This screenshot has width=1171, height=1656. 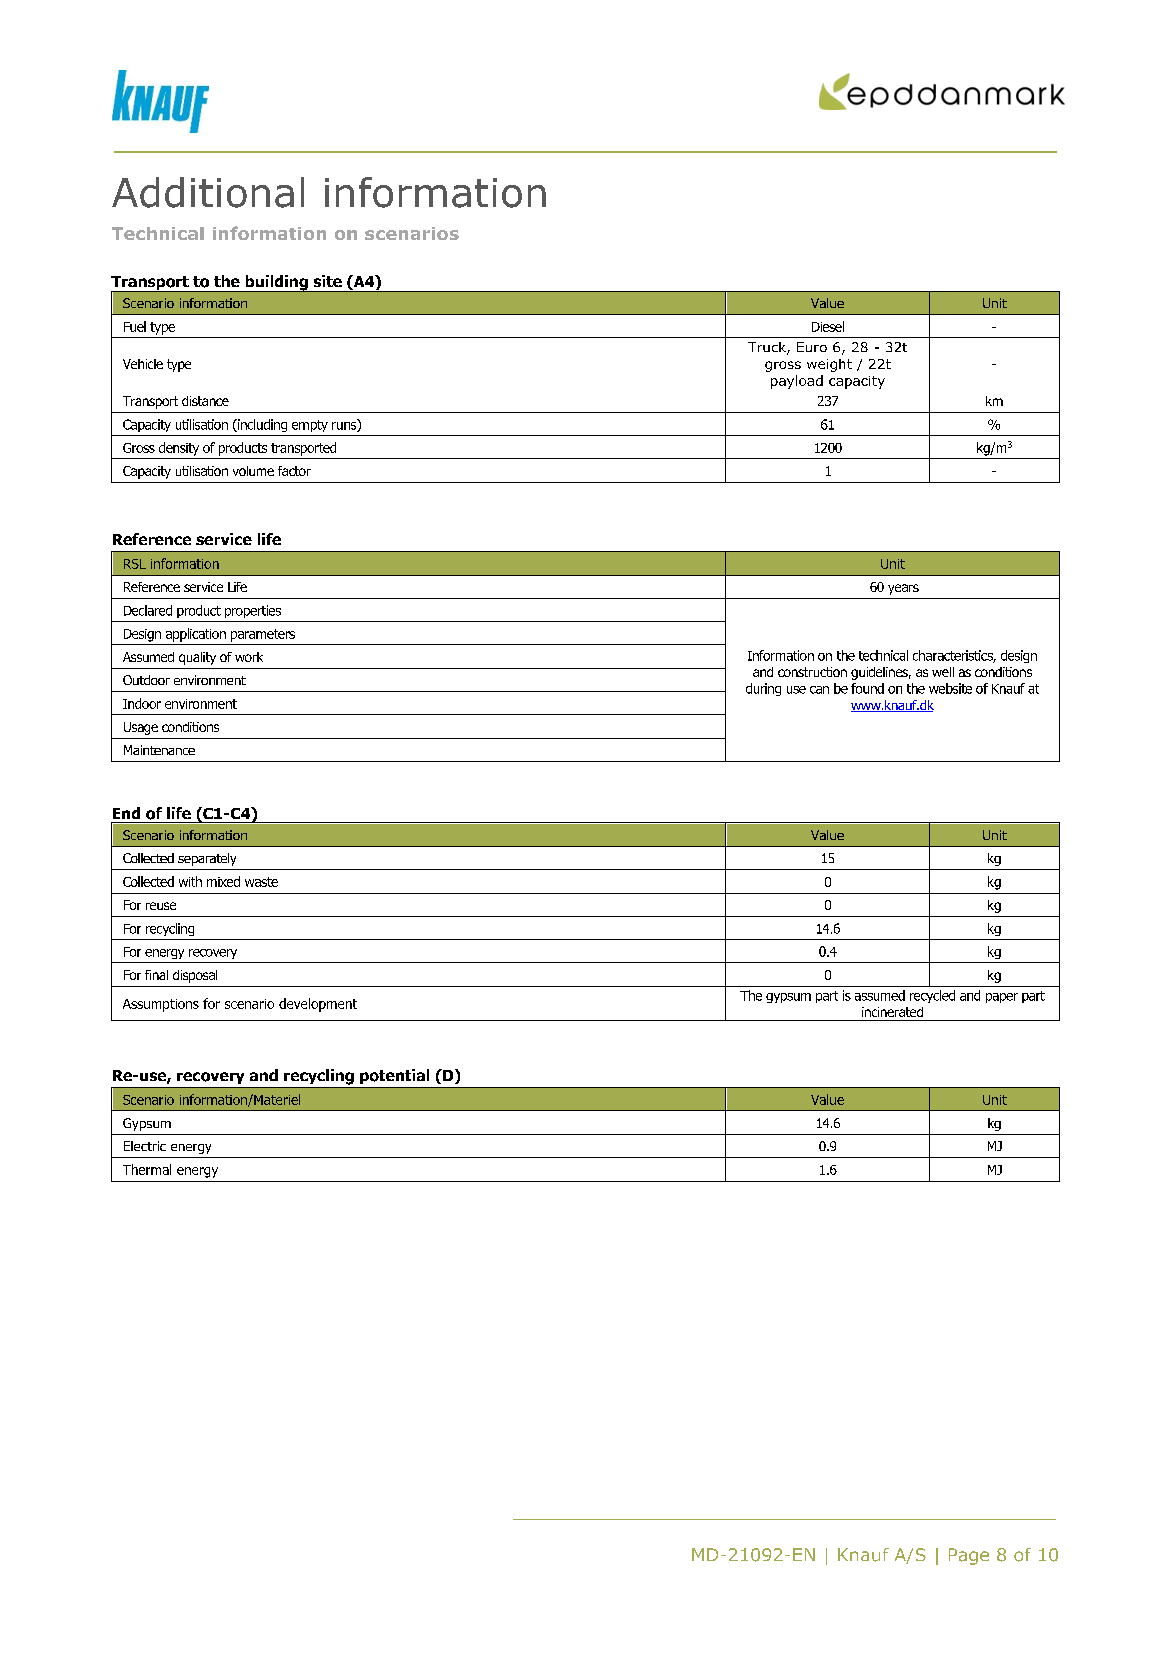 I want to click on work, so click(x=249, y=657).
